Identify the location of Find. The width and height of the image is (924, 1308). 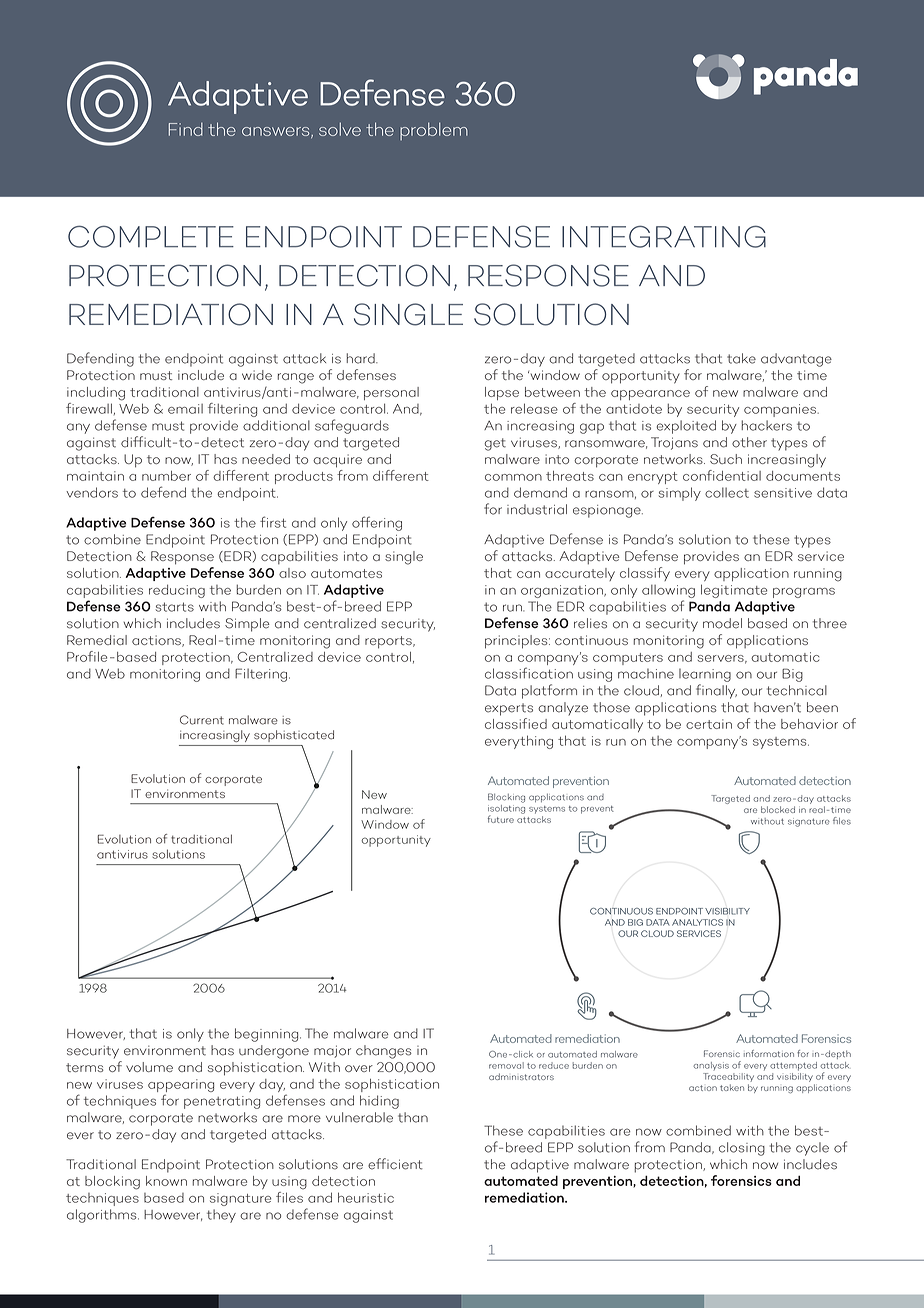
(186, 129).
